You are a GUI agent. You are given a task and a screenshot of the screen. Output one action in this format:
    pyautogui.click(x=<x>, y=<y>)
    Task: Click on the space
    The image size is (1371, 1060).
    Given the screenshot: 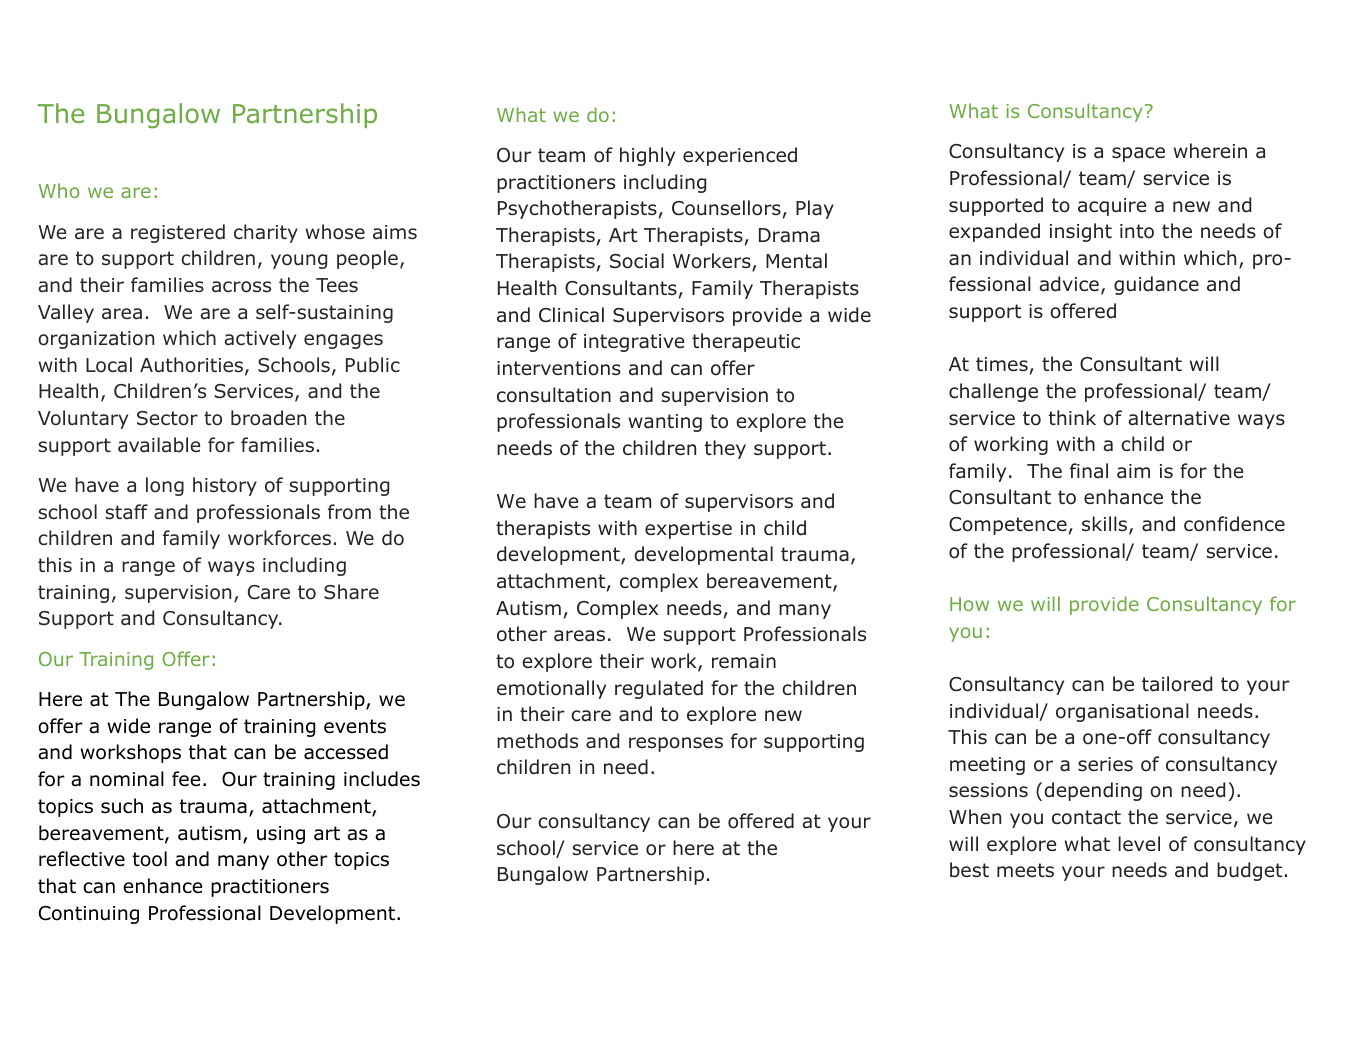 What is the action you would take?
    pyautogui.click(x=1138, y=154)
